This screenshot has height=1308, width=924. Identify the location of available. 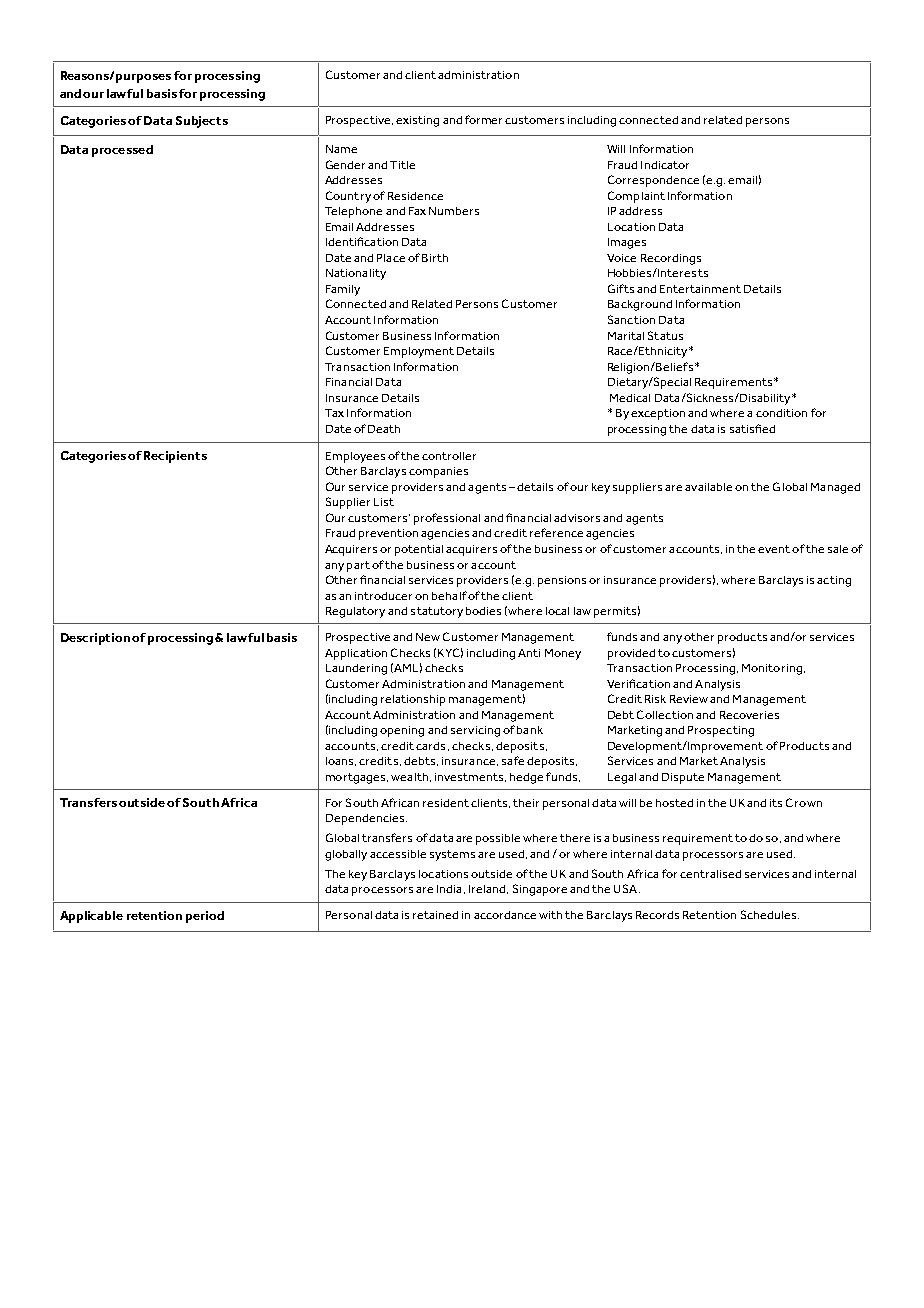
(708, 487).
